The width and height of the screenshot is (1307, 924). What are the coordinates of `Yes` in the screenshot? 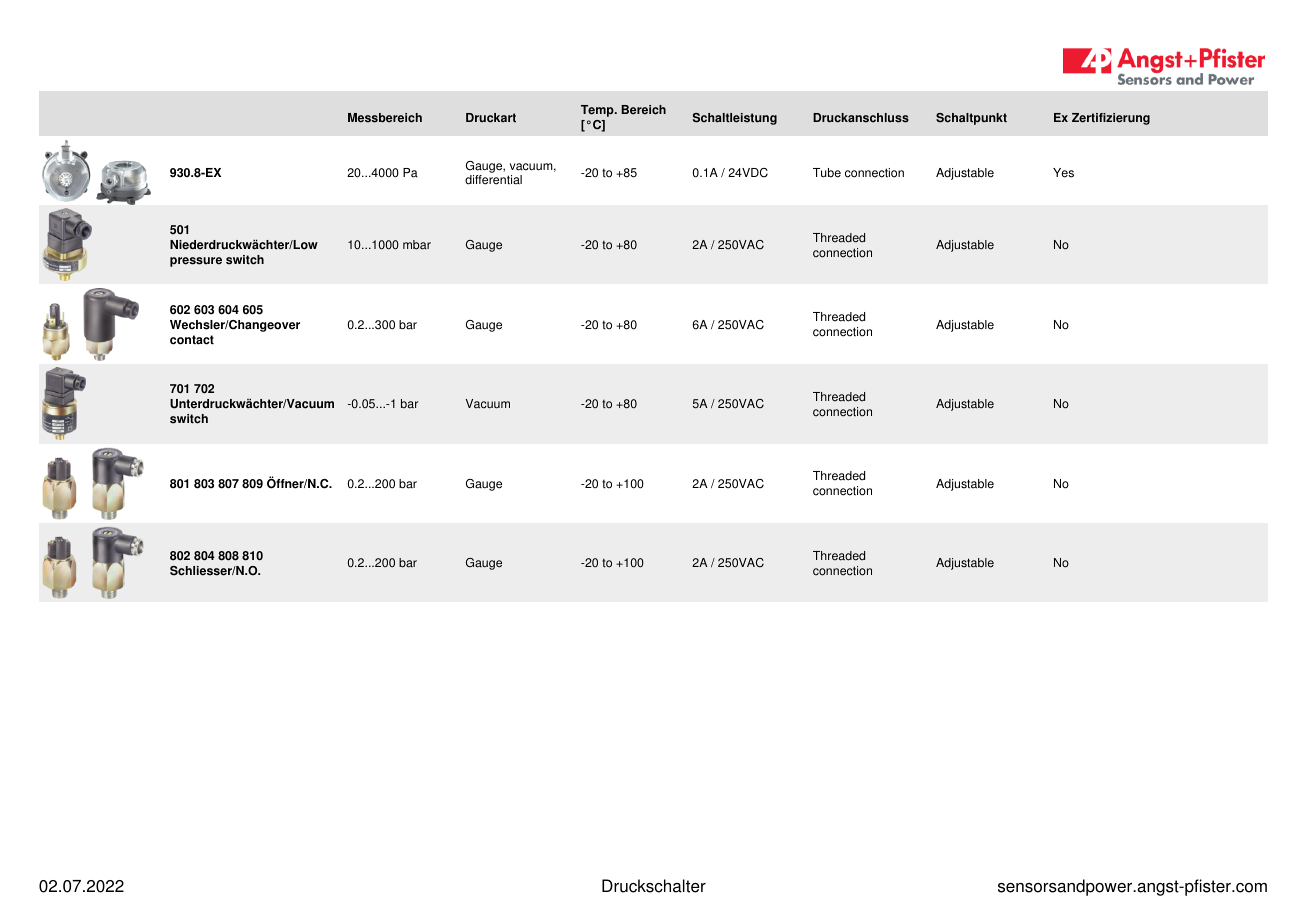 It's located at (1063, 173).
